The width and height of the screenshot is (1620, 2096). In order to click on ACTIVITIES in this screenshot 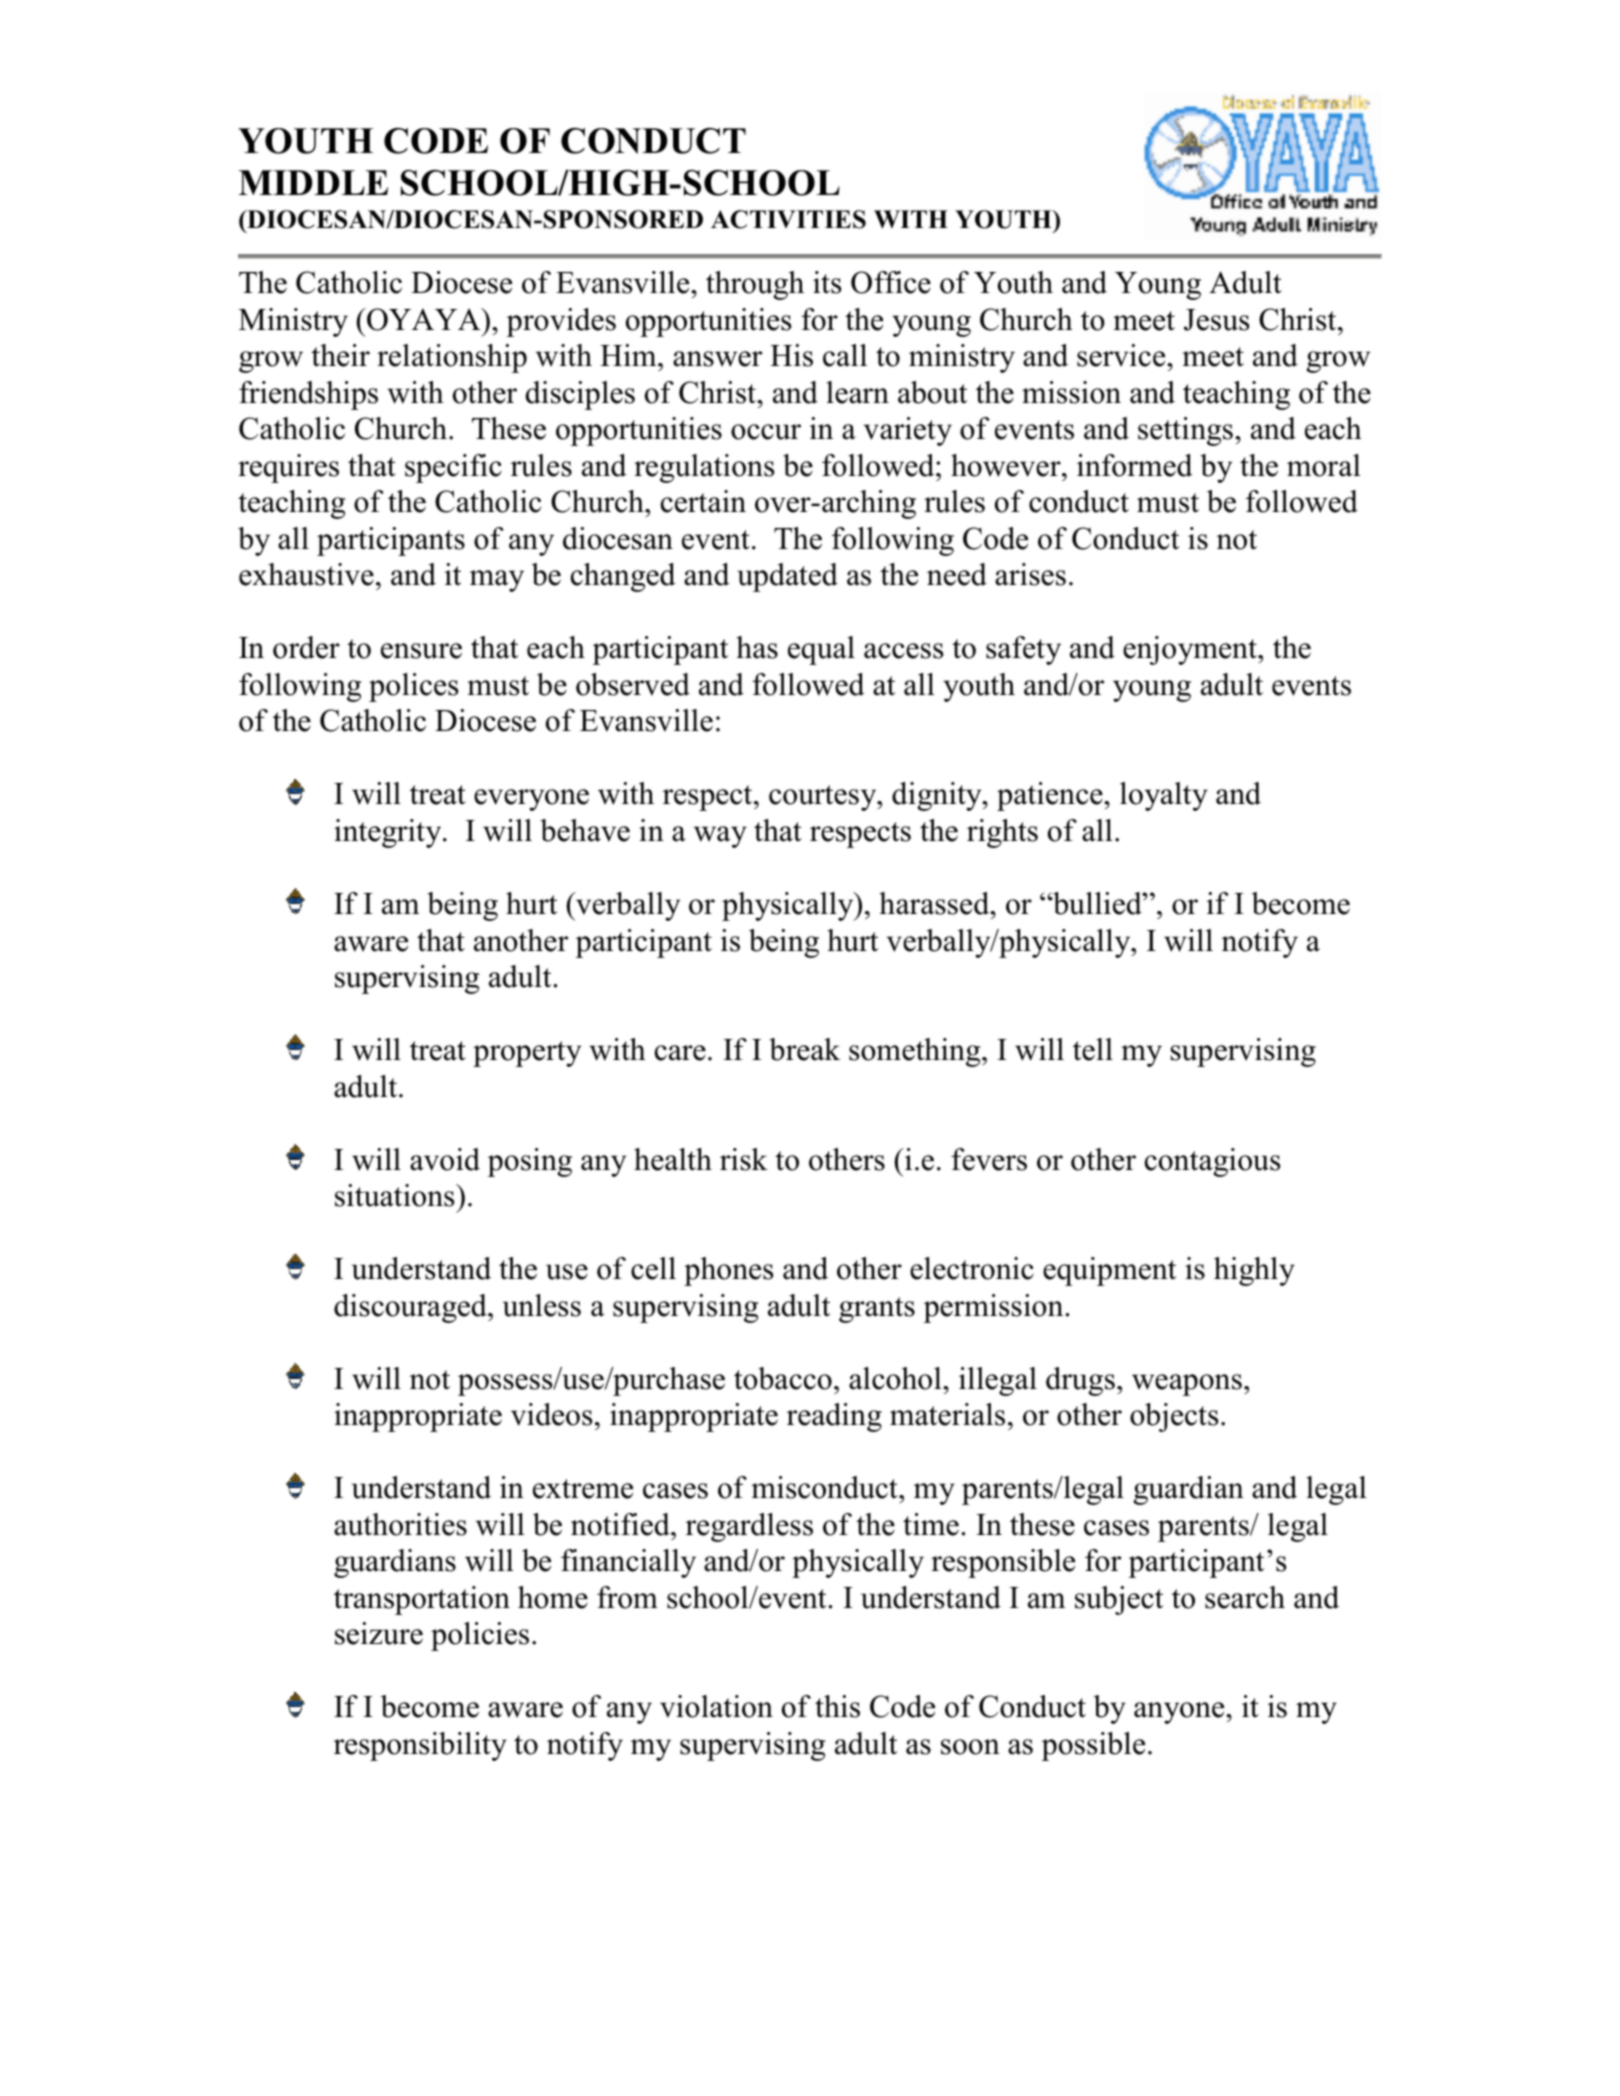, I will do `click(788, 219)`.
